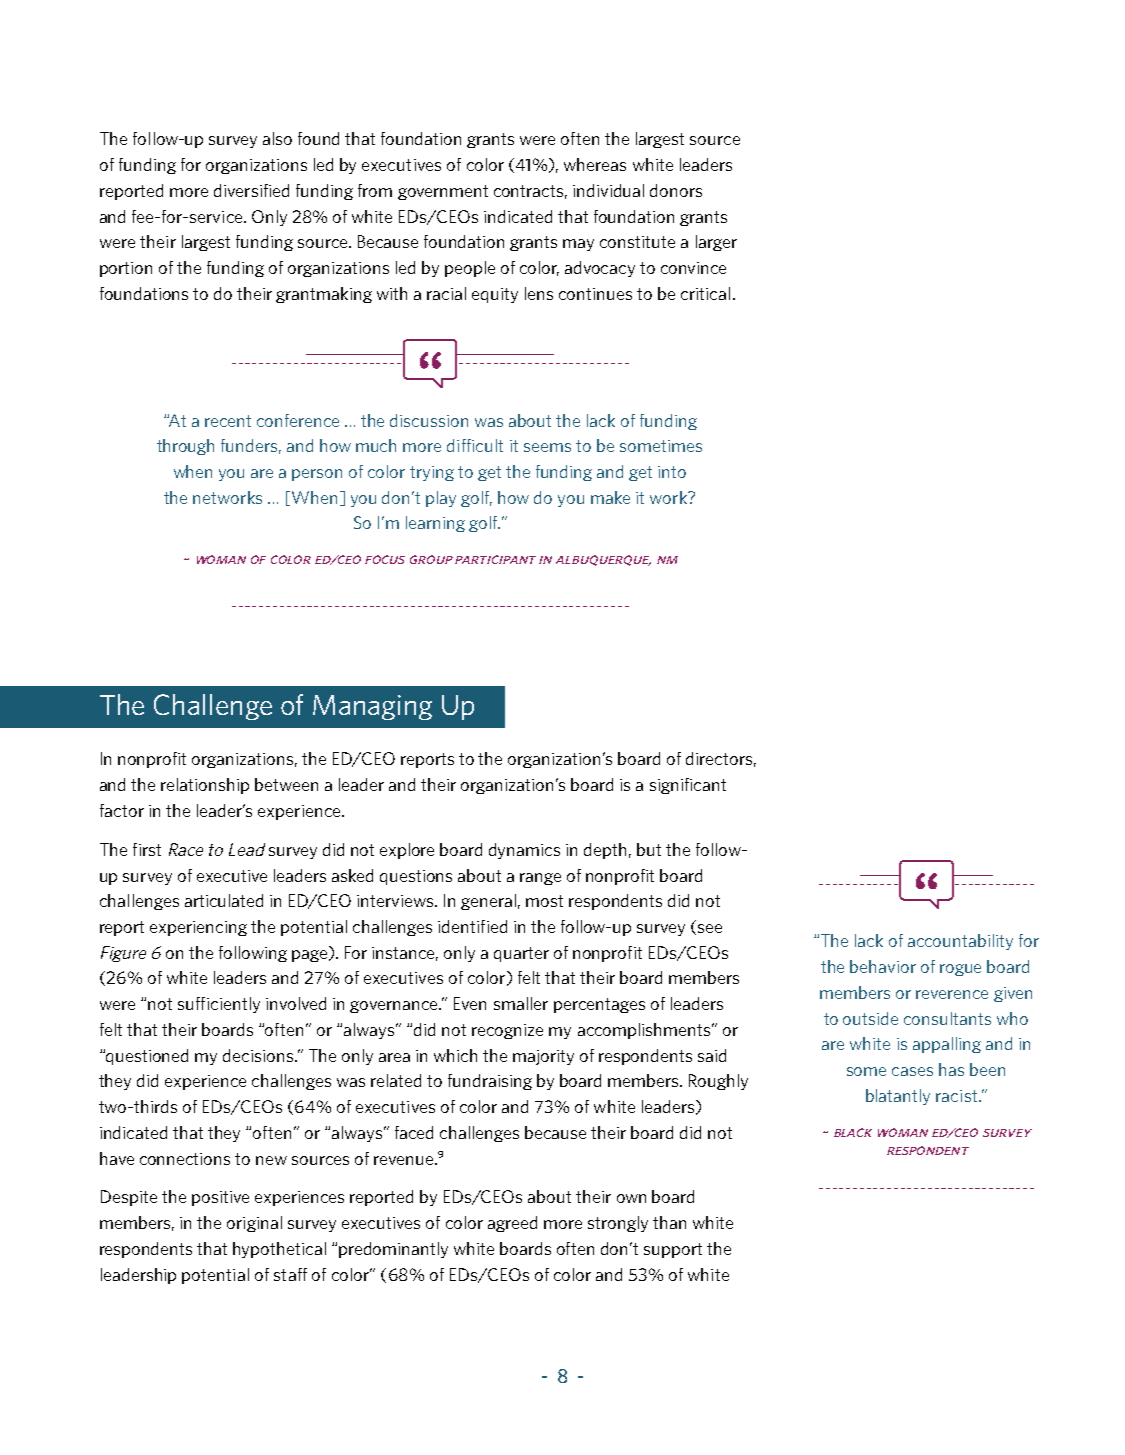  What do you see at coordinates (540, 879) in the page?
I see `range` at bounding box center [540, 879].
